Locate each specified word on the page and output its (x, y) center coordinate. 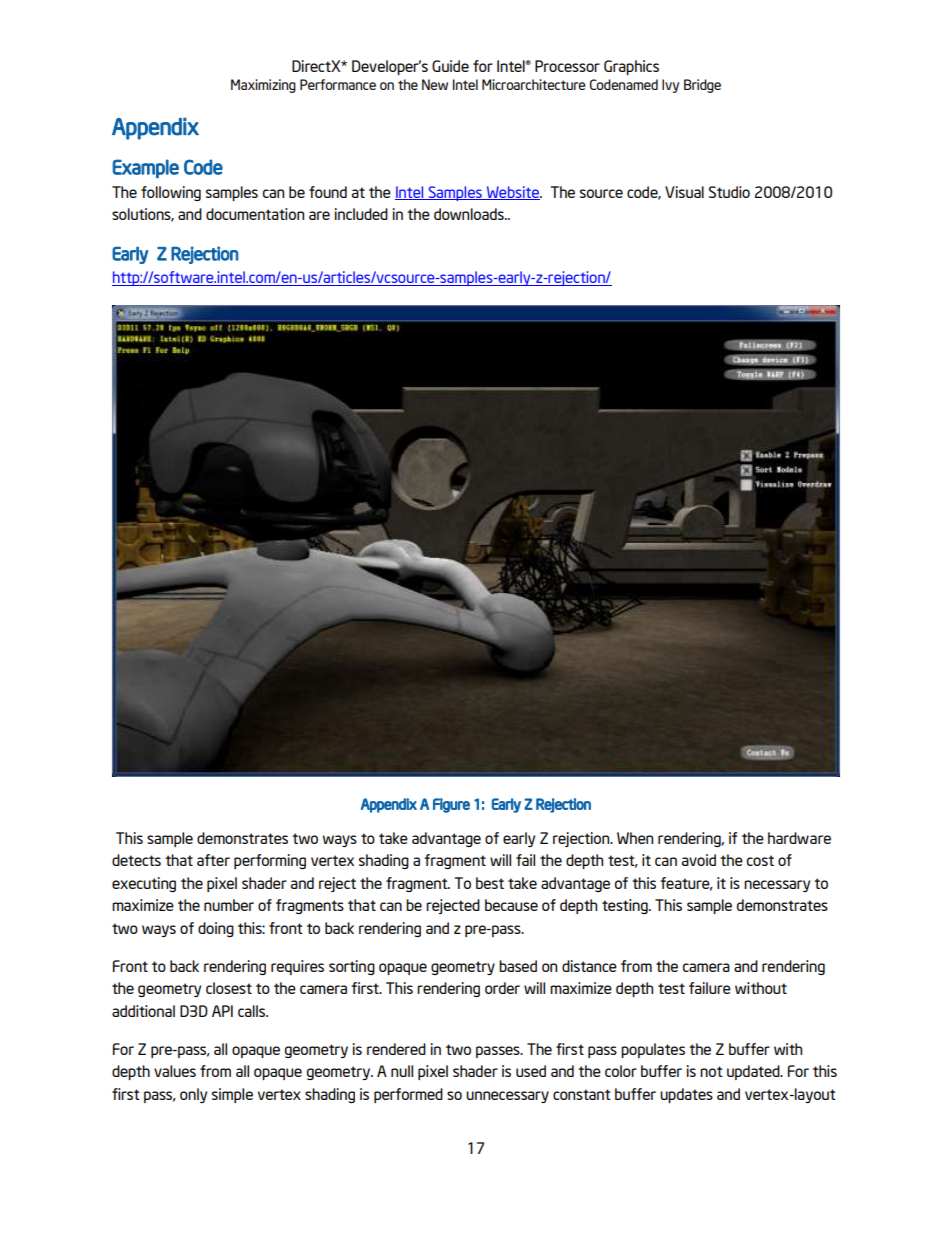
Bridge (702, 86)
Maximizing (263, 86)
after (213, 860)
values (175, 1071)
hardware (799, 838)
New (435, 84)
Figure (451, 805)
